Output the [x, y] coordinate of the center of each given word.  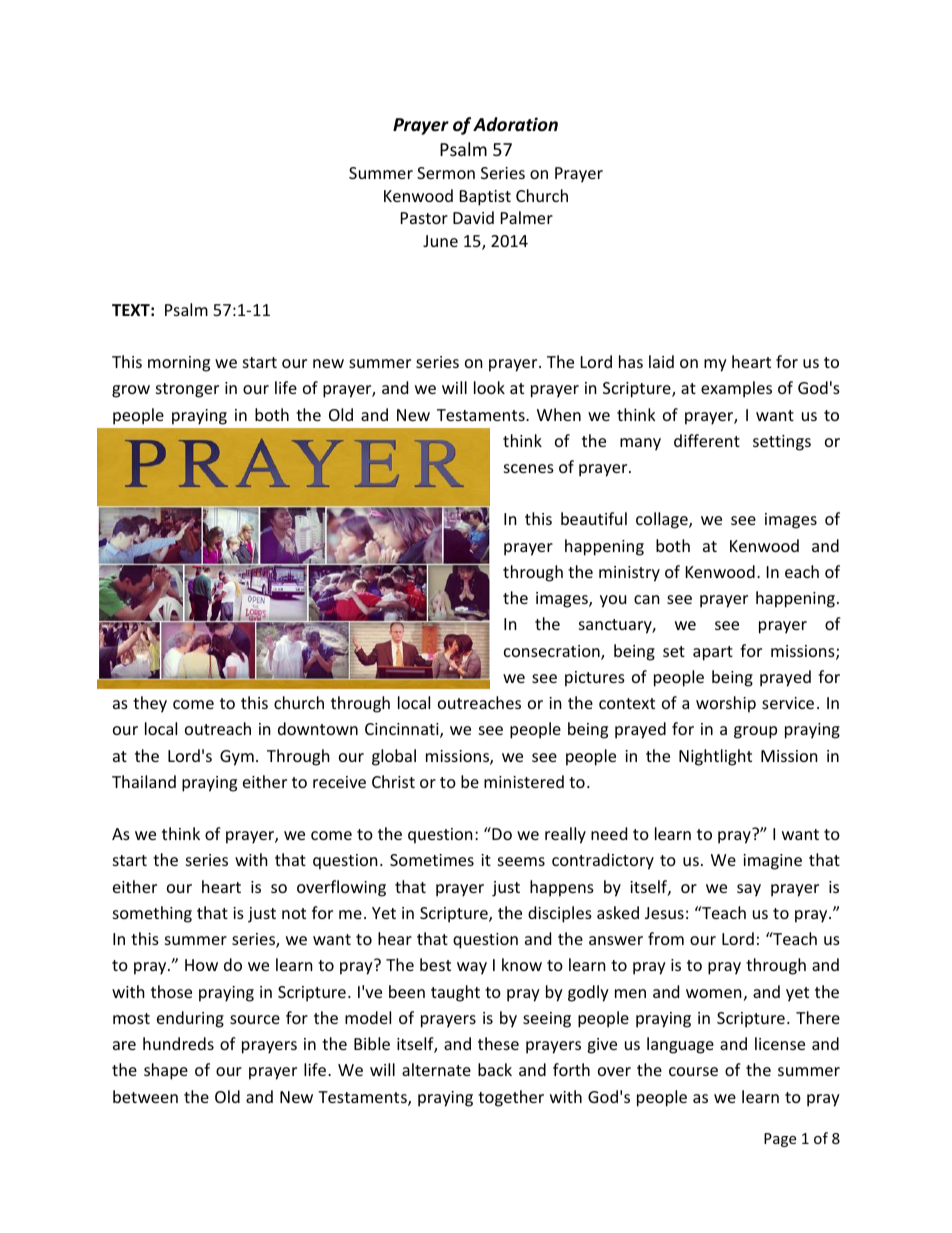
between [145, 1096]
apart [713, 653]
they [150, 704]
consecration [553, 652]
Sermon [446, 173]
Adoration [515, 124]
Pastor [424, 218]
